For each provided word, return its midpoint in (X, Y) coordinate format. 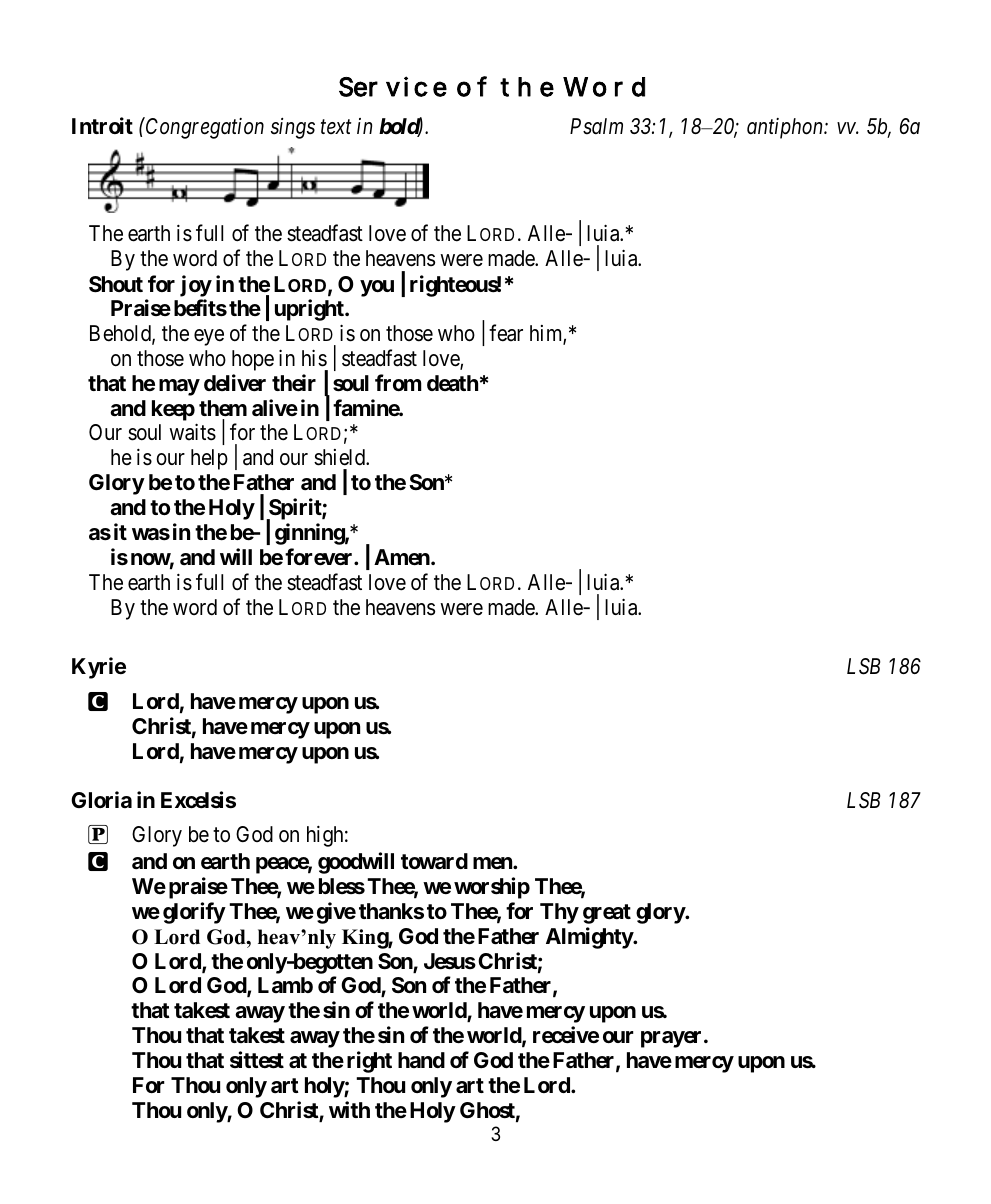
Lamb (285, 985)
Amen (403, 557)
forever (320, 557)
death (452, 383)
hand (421, 1060)
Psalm (596, 126)
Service (393, 86)
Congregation (204, 128)
